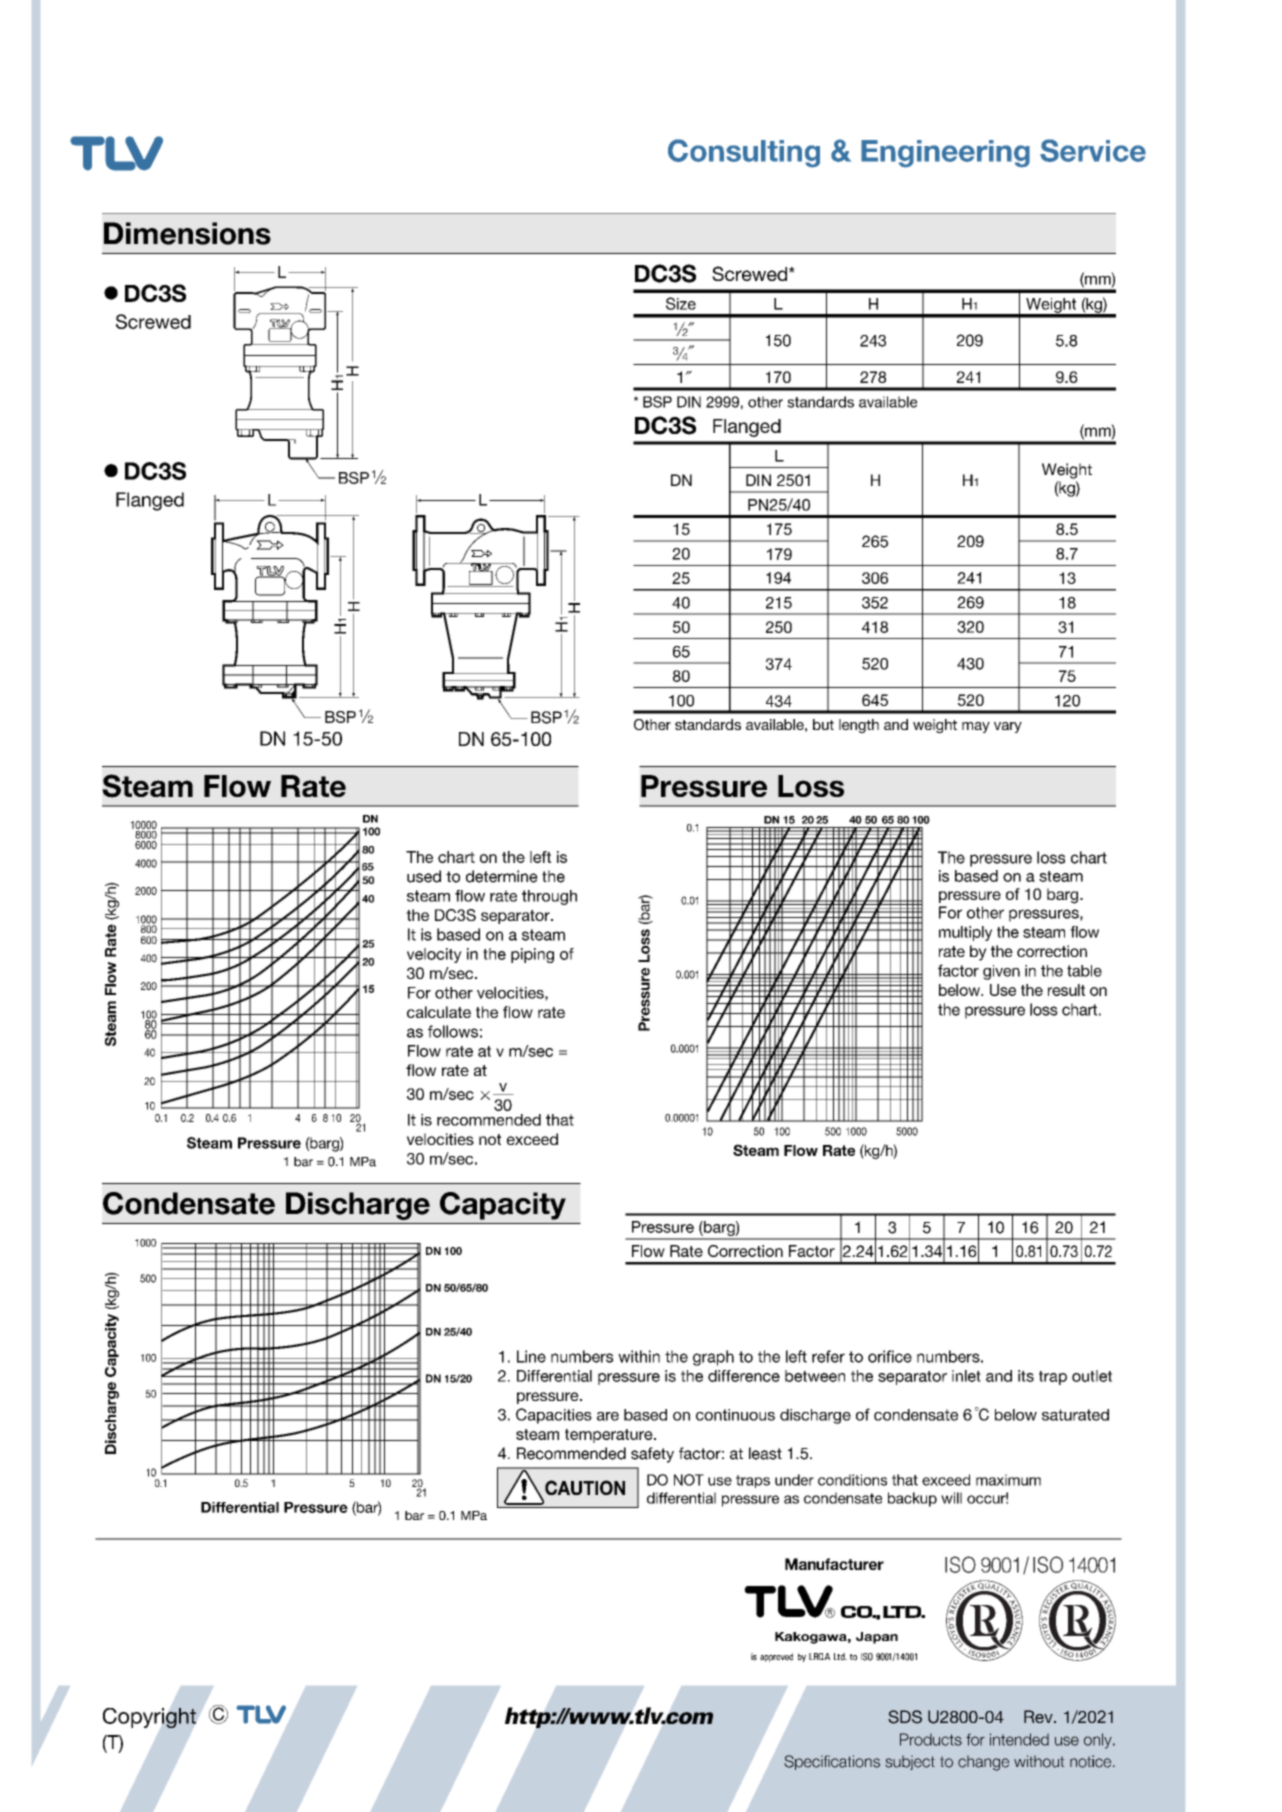  What do you see at coordinates (608, 1416) in the document?
I see `are` at bounding box center [608, 1416].
